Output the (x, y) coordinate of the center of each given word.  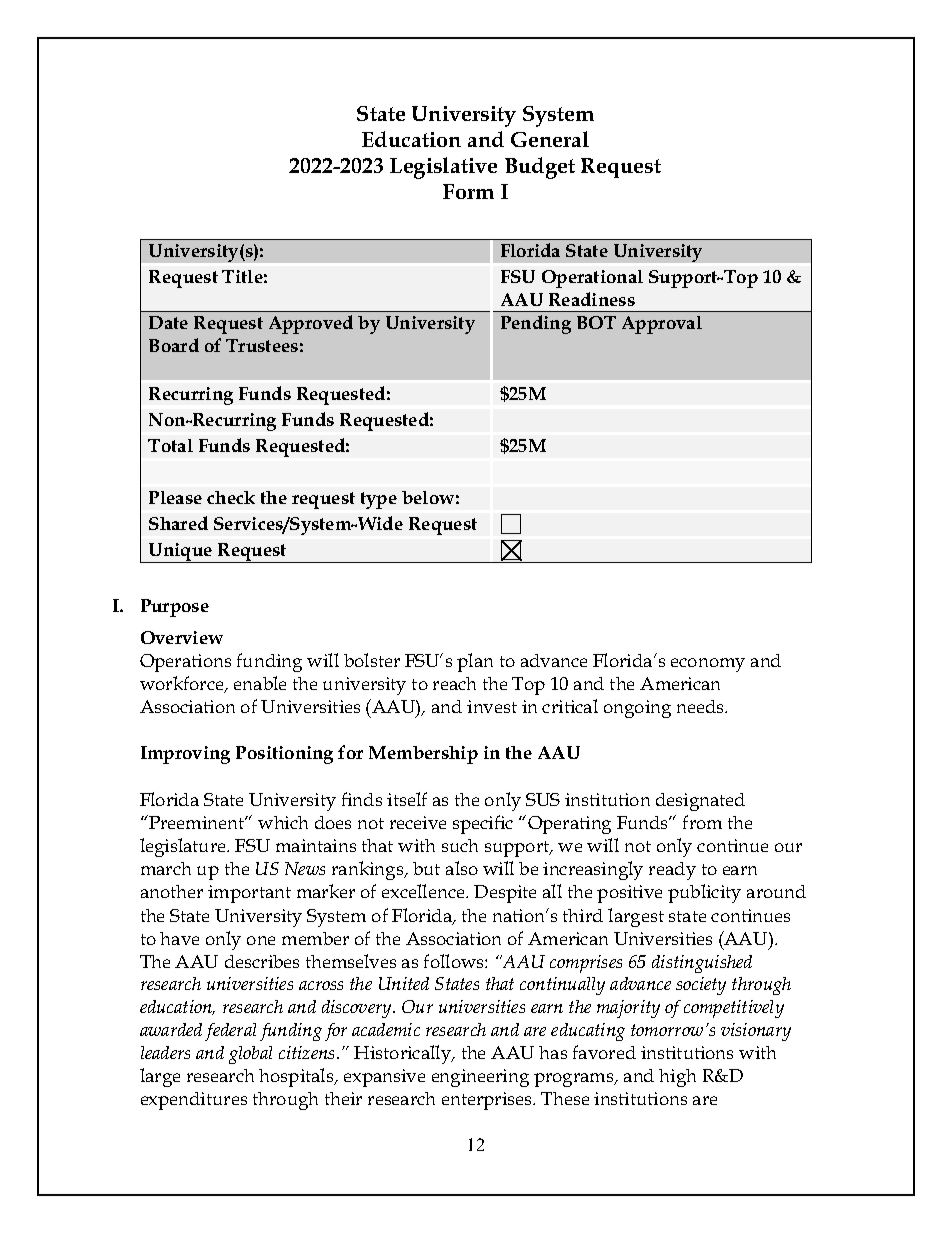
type (379, 500)
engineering (480, 1078)
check (231, 497)
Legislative (443, 168)
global (250, 1055)
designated (700, 802)
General (550, 139)
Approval (662, 325)
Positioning (284, 755)
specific (483, 824)
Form (468, 191)
